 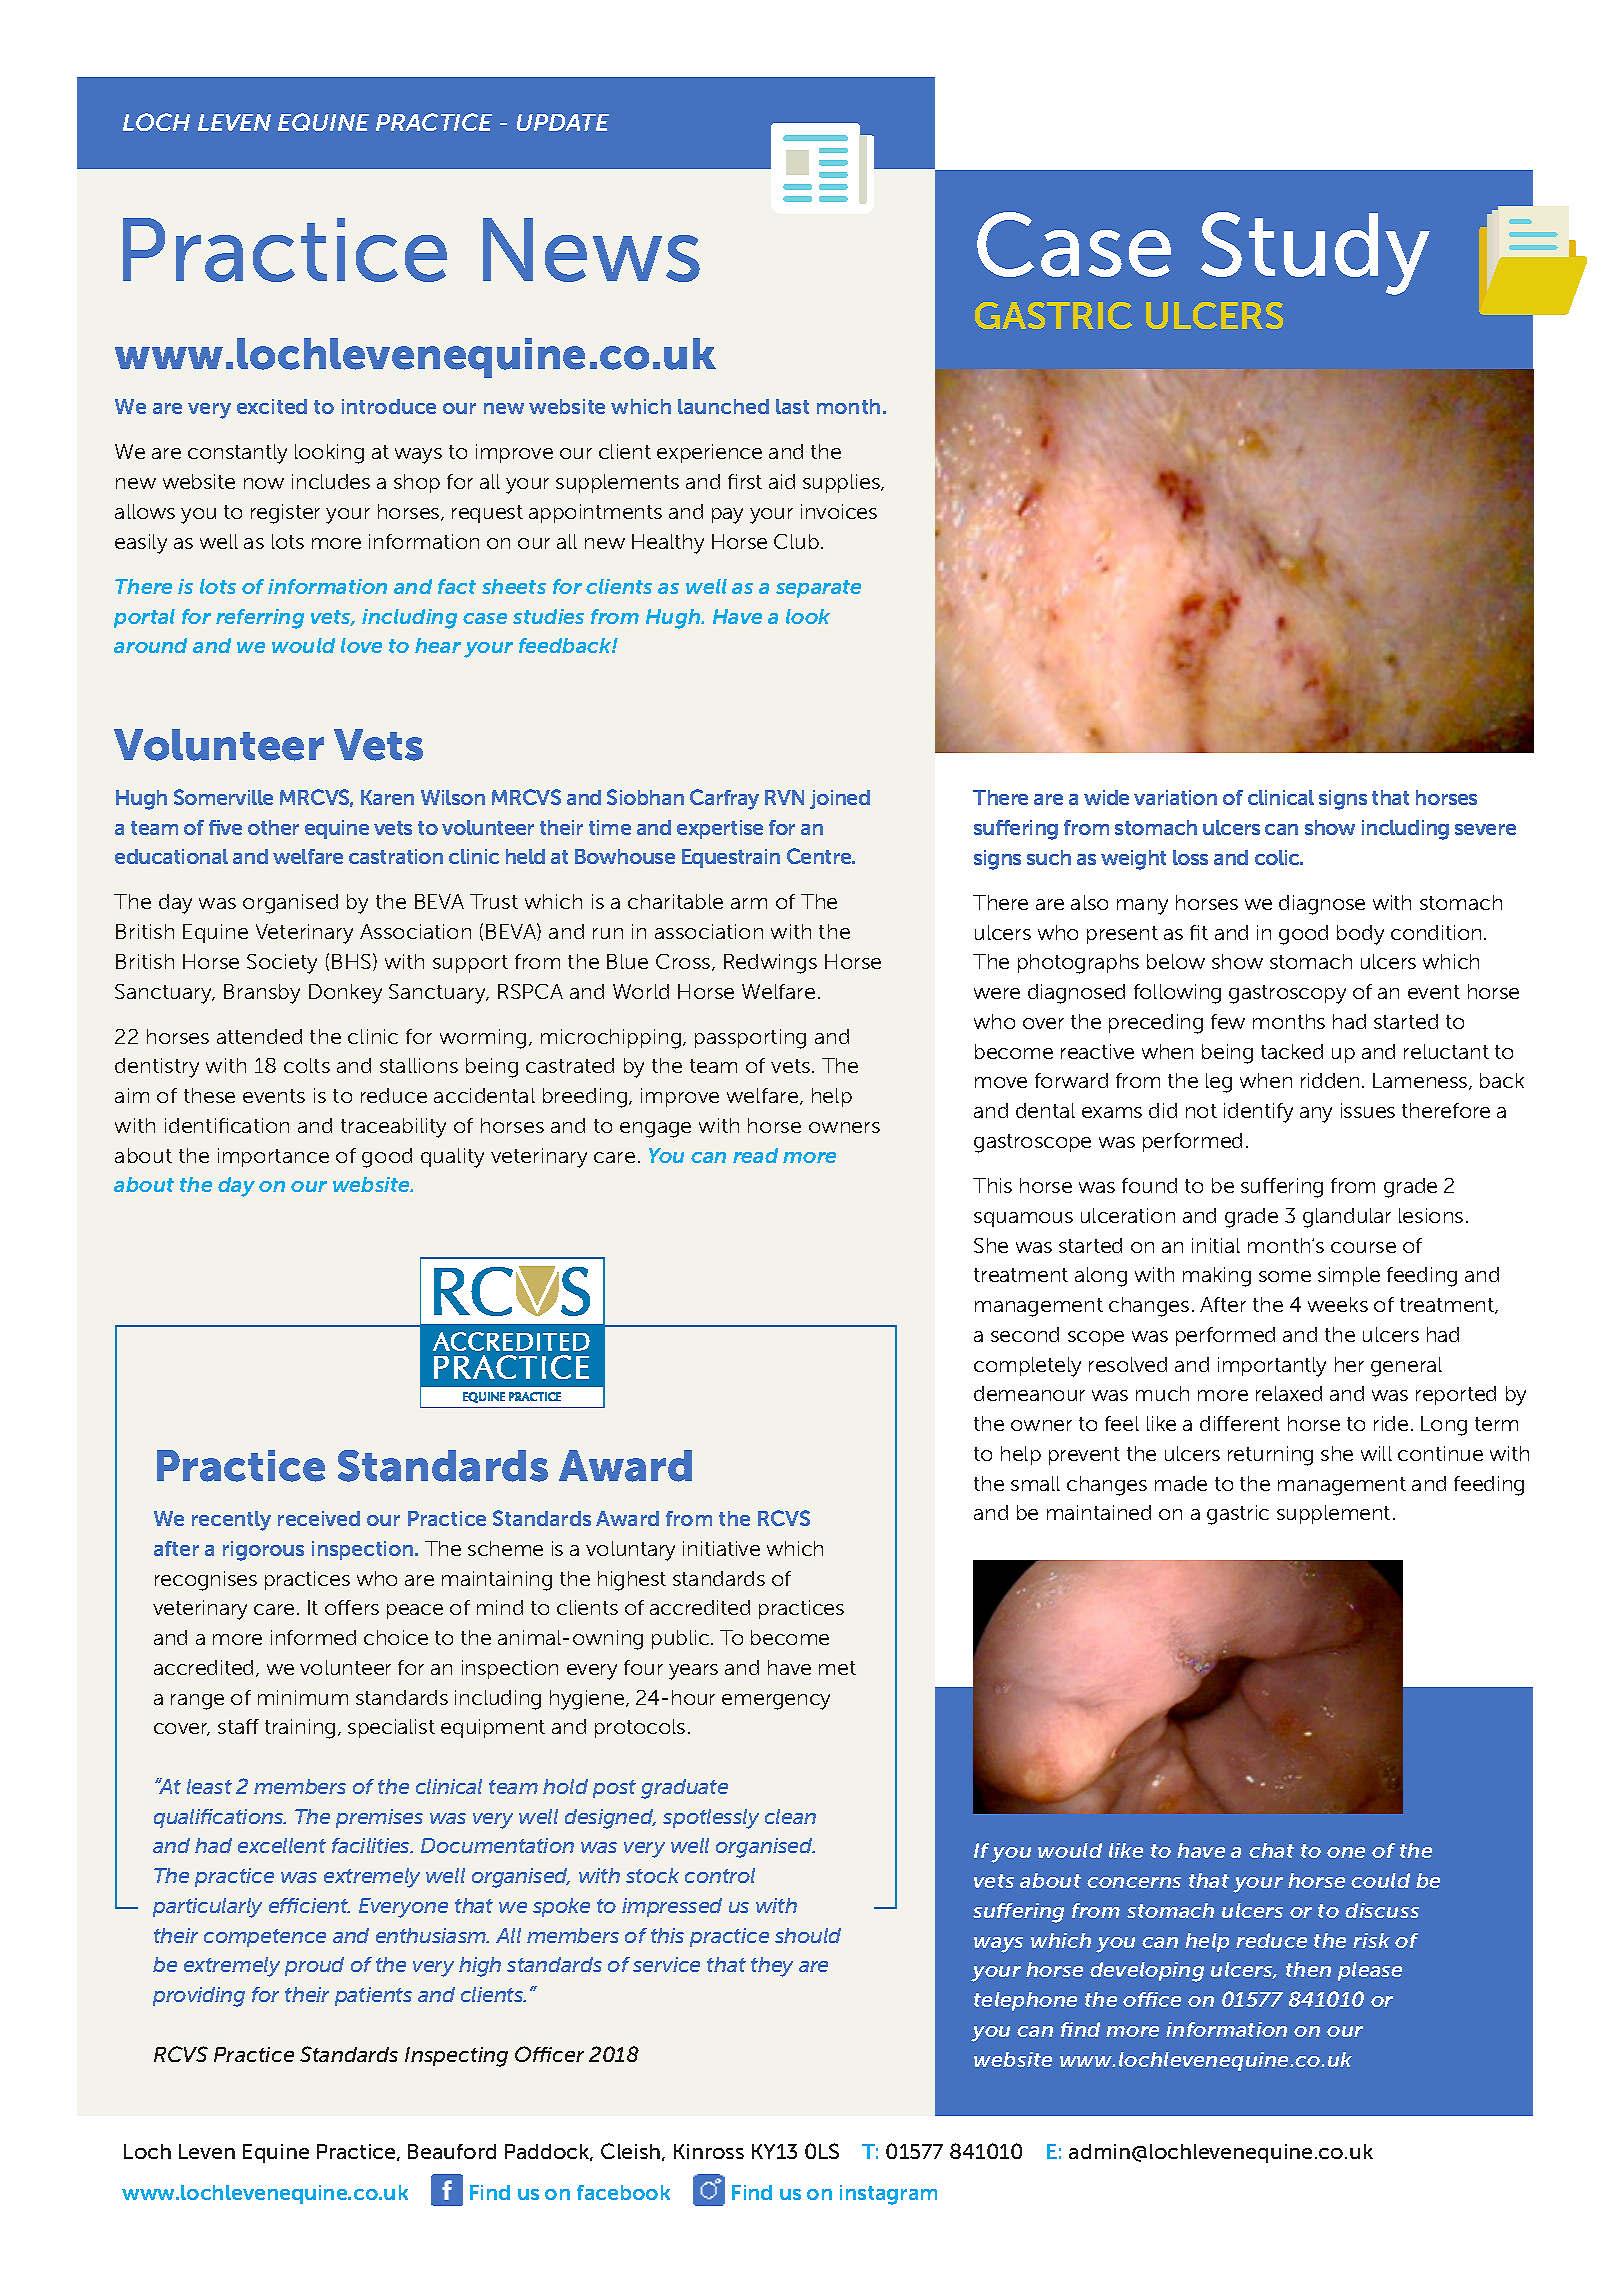 What do you see at coordinates (456, 2057) in the screenshot?
I see `Inspecting` at bounding box center [456, 2057].
